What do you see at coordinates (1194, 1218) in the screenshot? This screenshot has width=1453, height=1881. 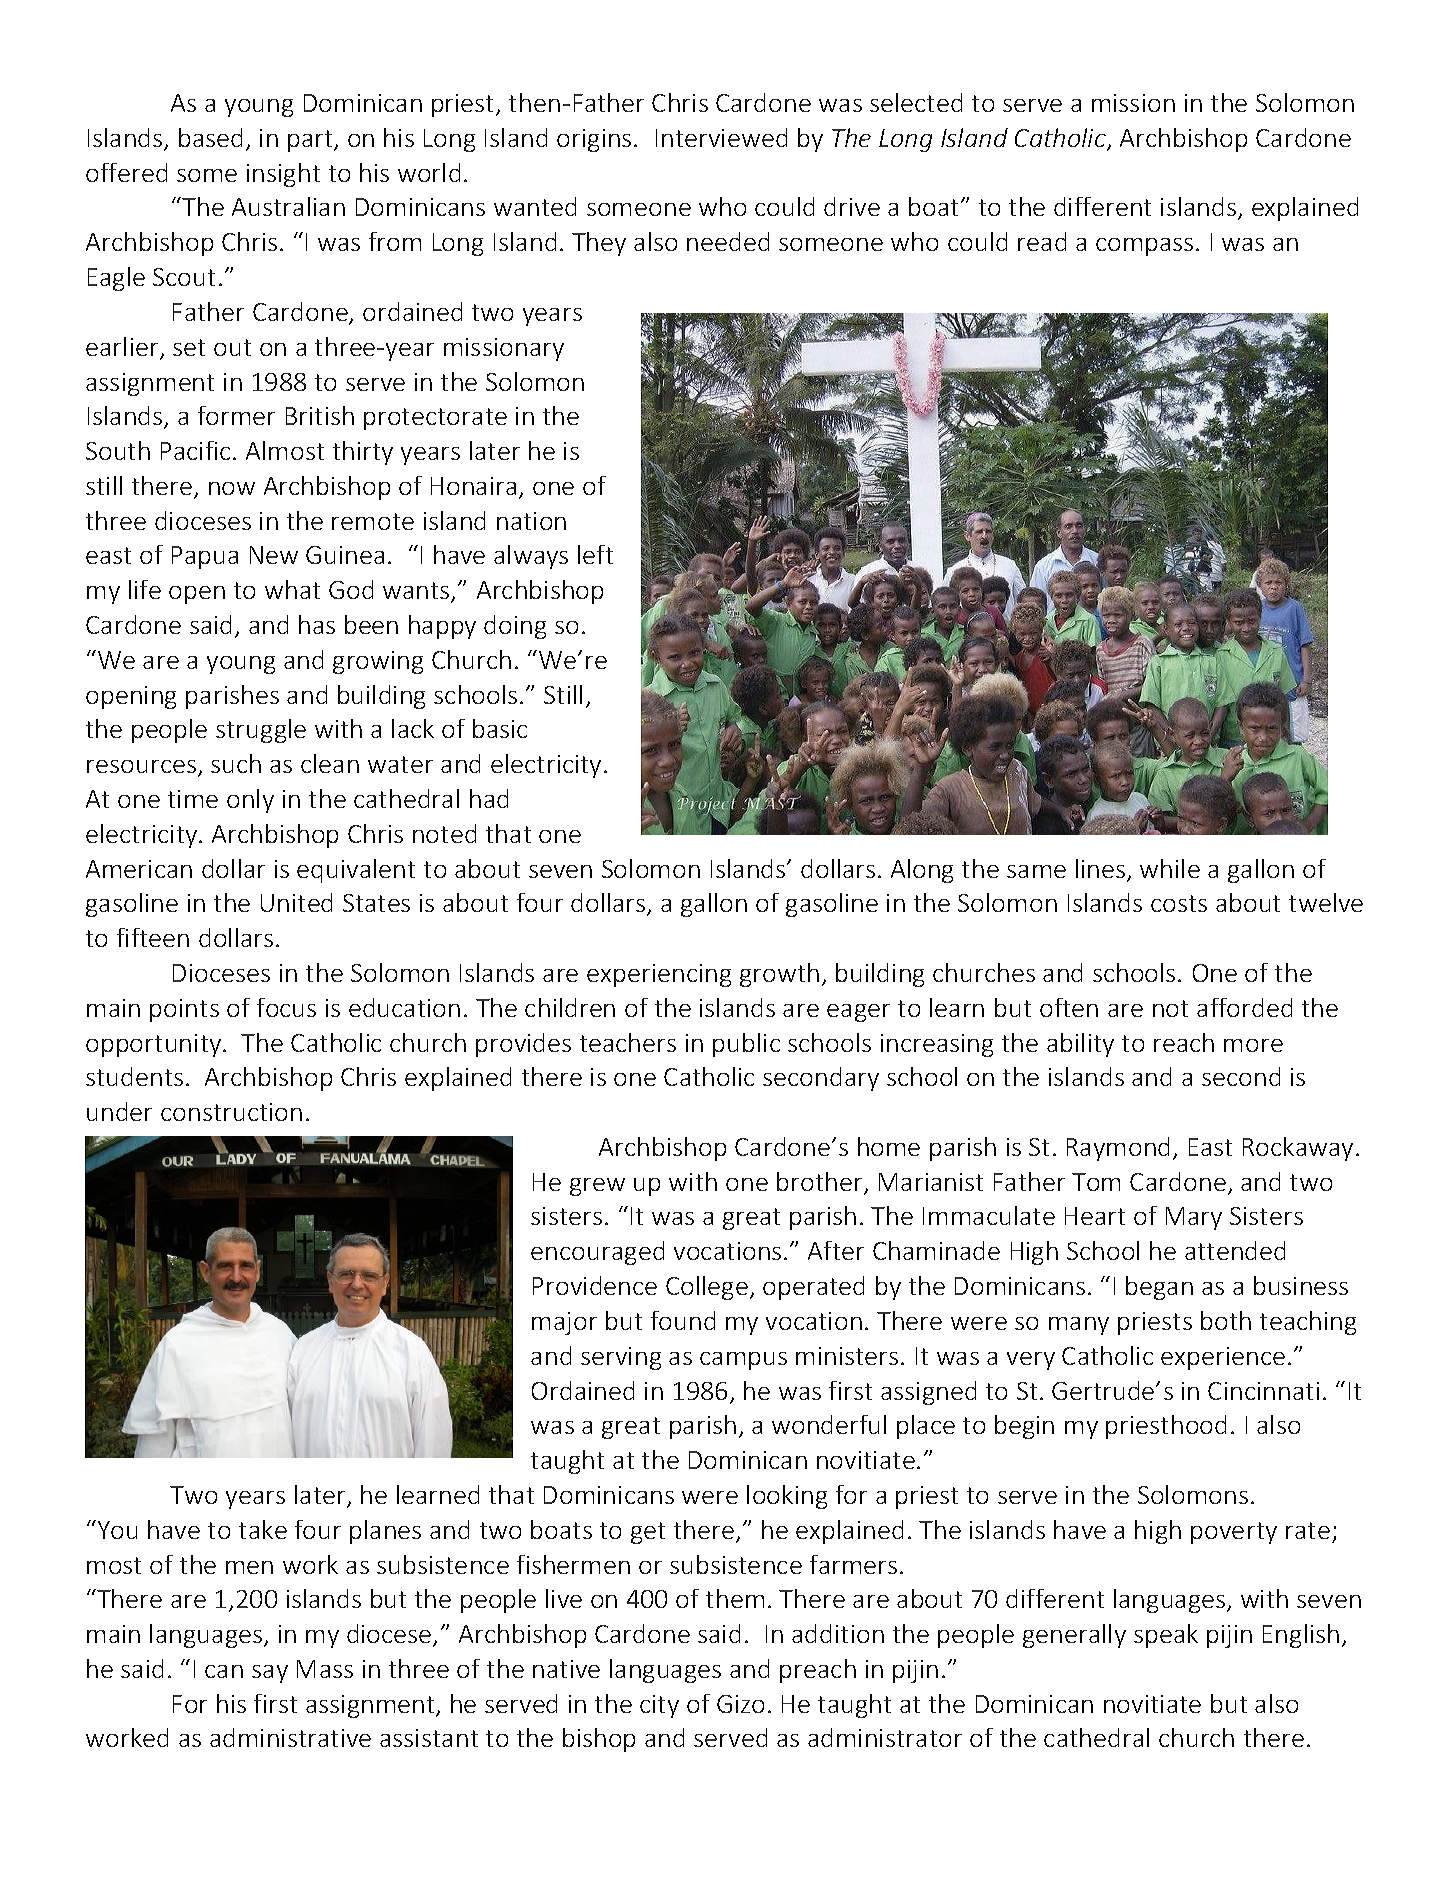 I see `Mary` at bounding box center [1194, 1218].
